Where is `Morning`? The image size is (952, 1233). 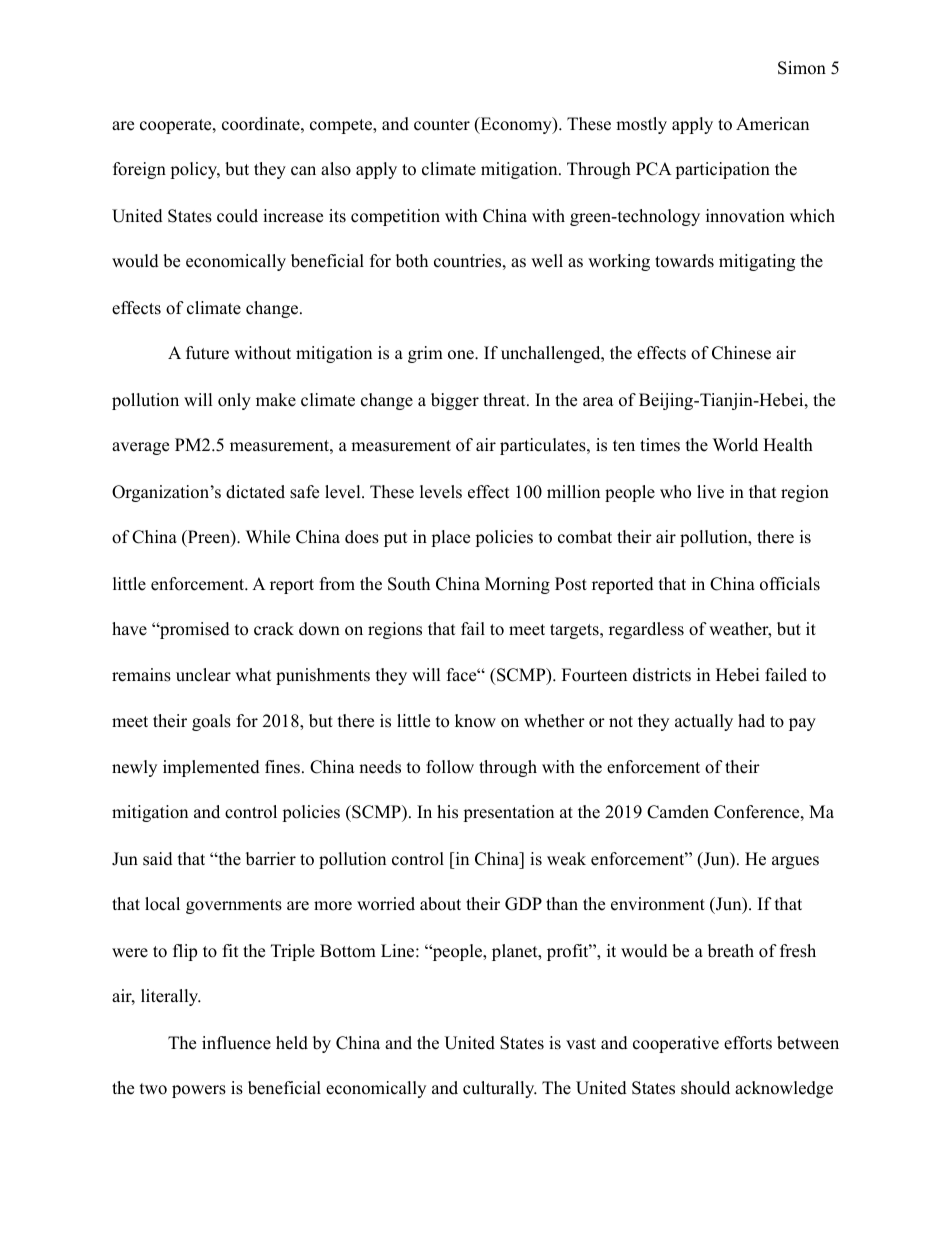 Morning is located at coordinates (517, 585).
